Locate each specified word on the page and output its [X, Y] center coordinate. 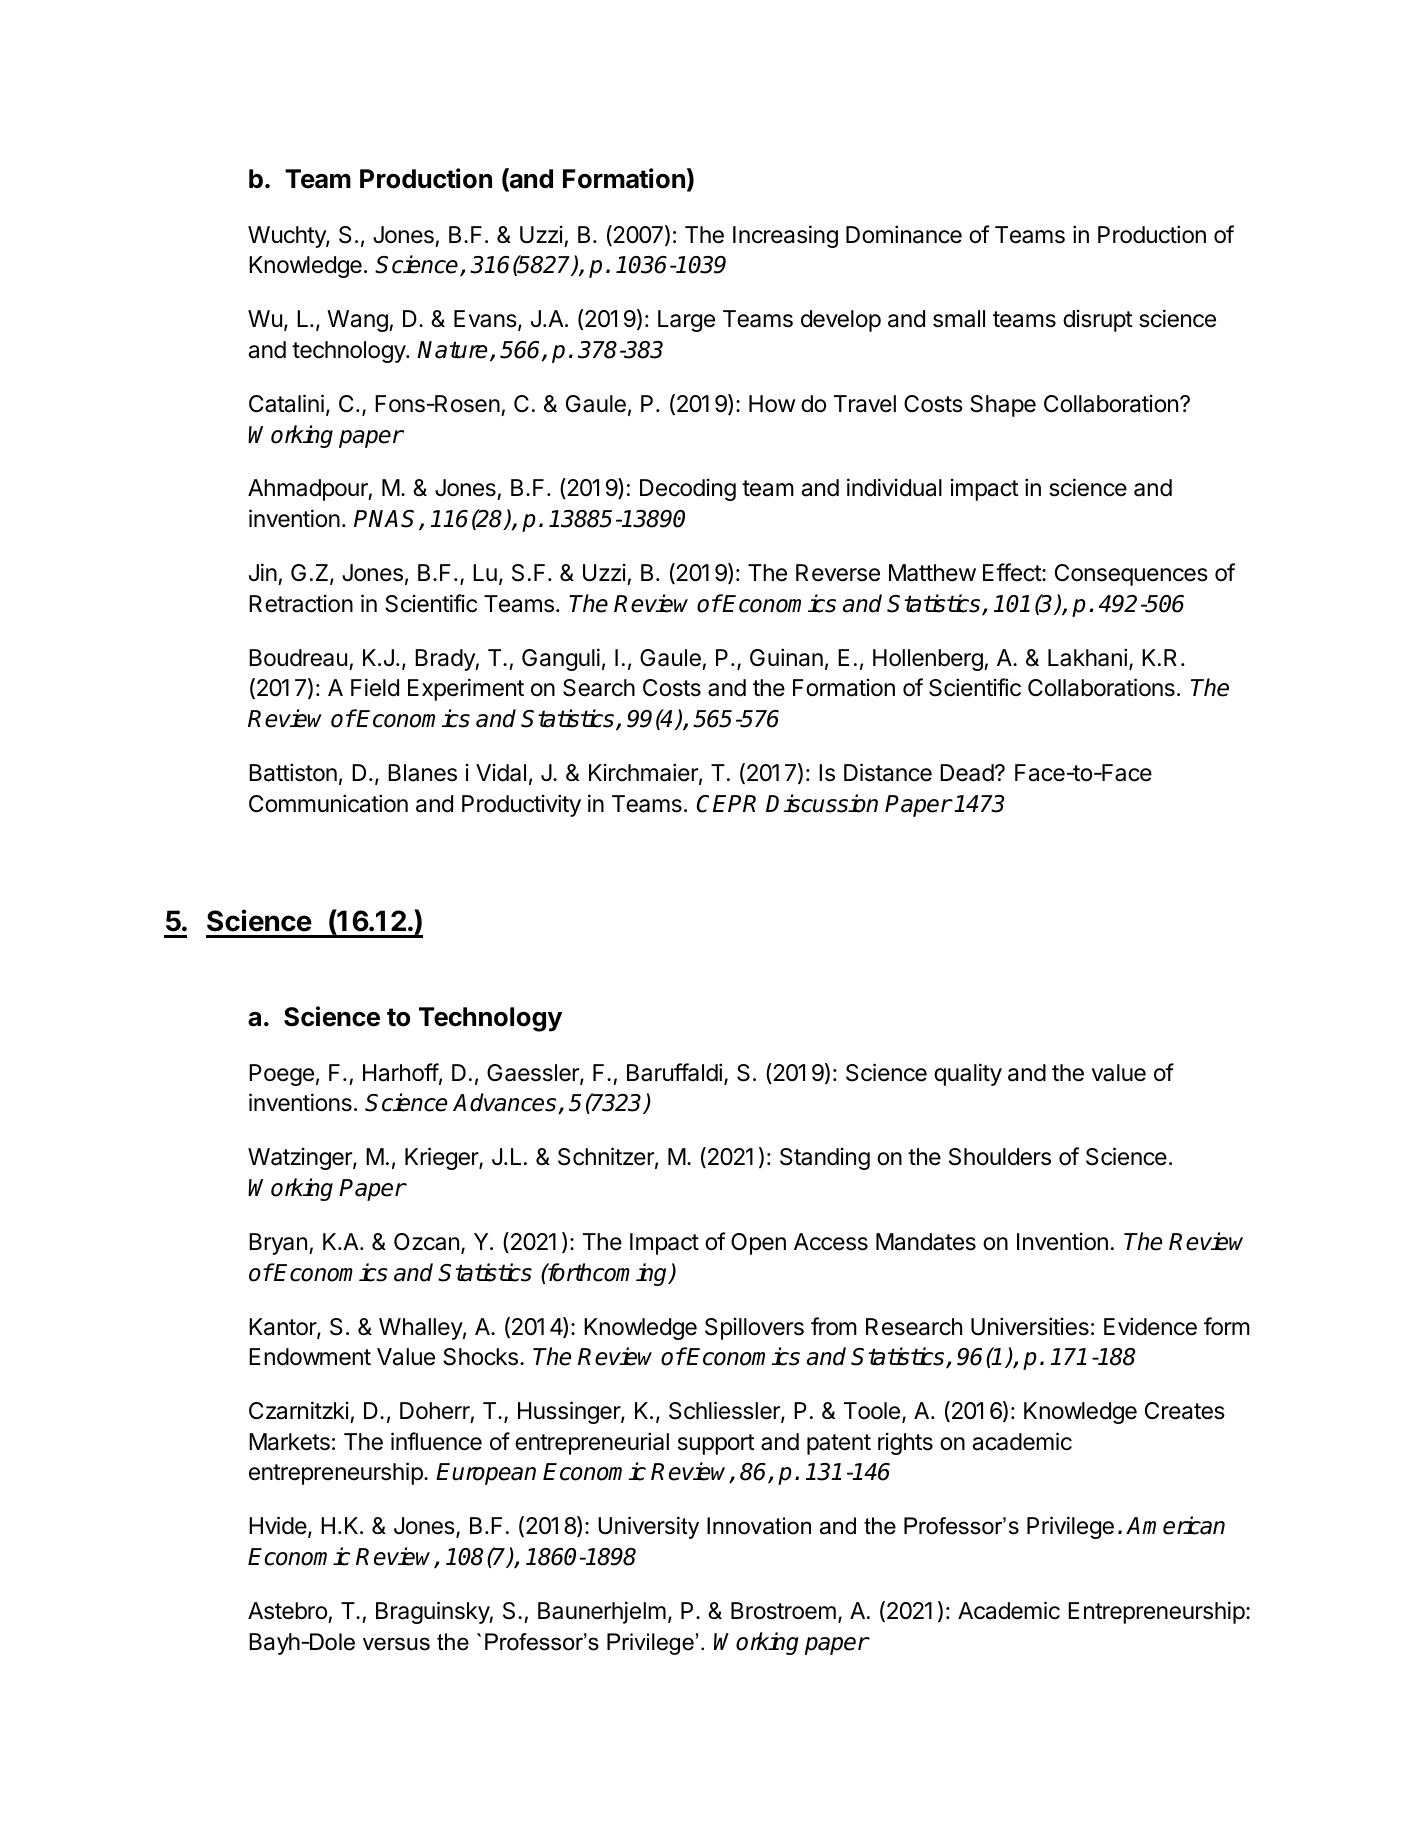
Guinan [786, 657]
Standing [825, 1159]
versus [396, 1644]
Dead [967, 773]
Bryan [278, 1244]
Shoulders [1000, 1157]
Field [375, 687]
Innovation [759, 1526]
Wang [358, 321]
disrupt [1098, 321]
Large [686, 321]
